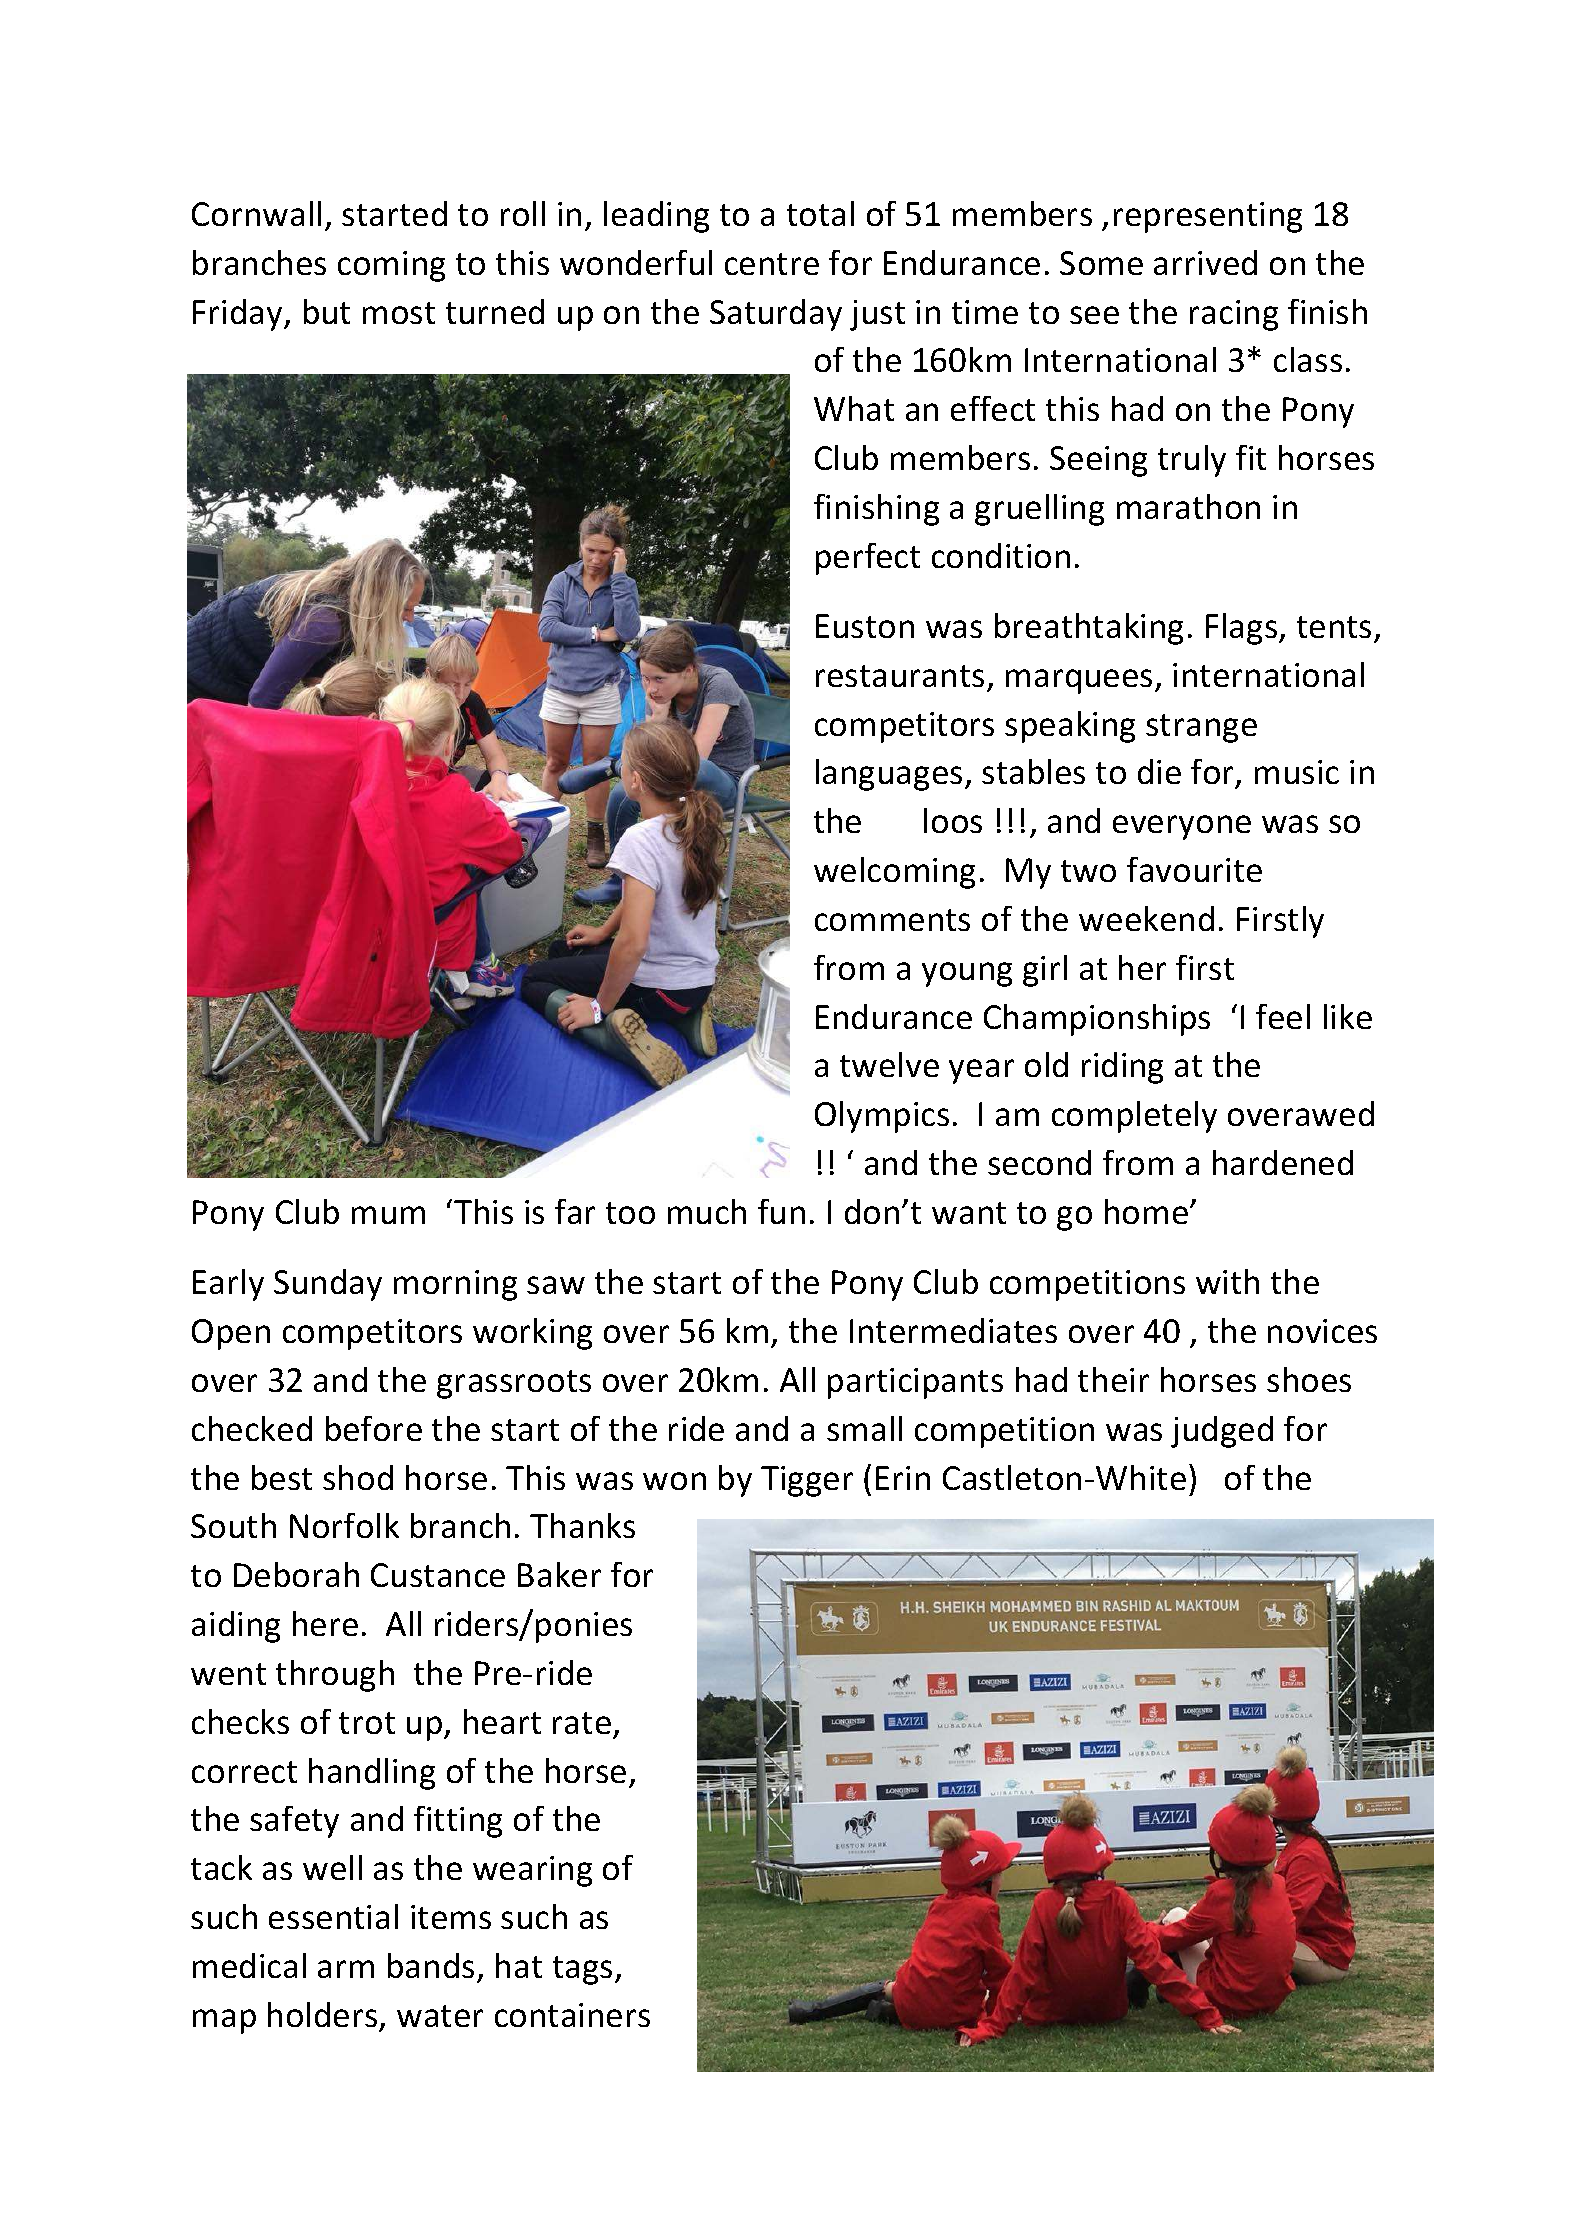 Image resolution: width=1577 pixels, height=2230 pixels. I want to click on Tigger, so click(807, 1481).
